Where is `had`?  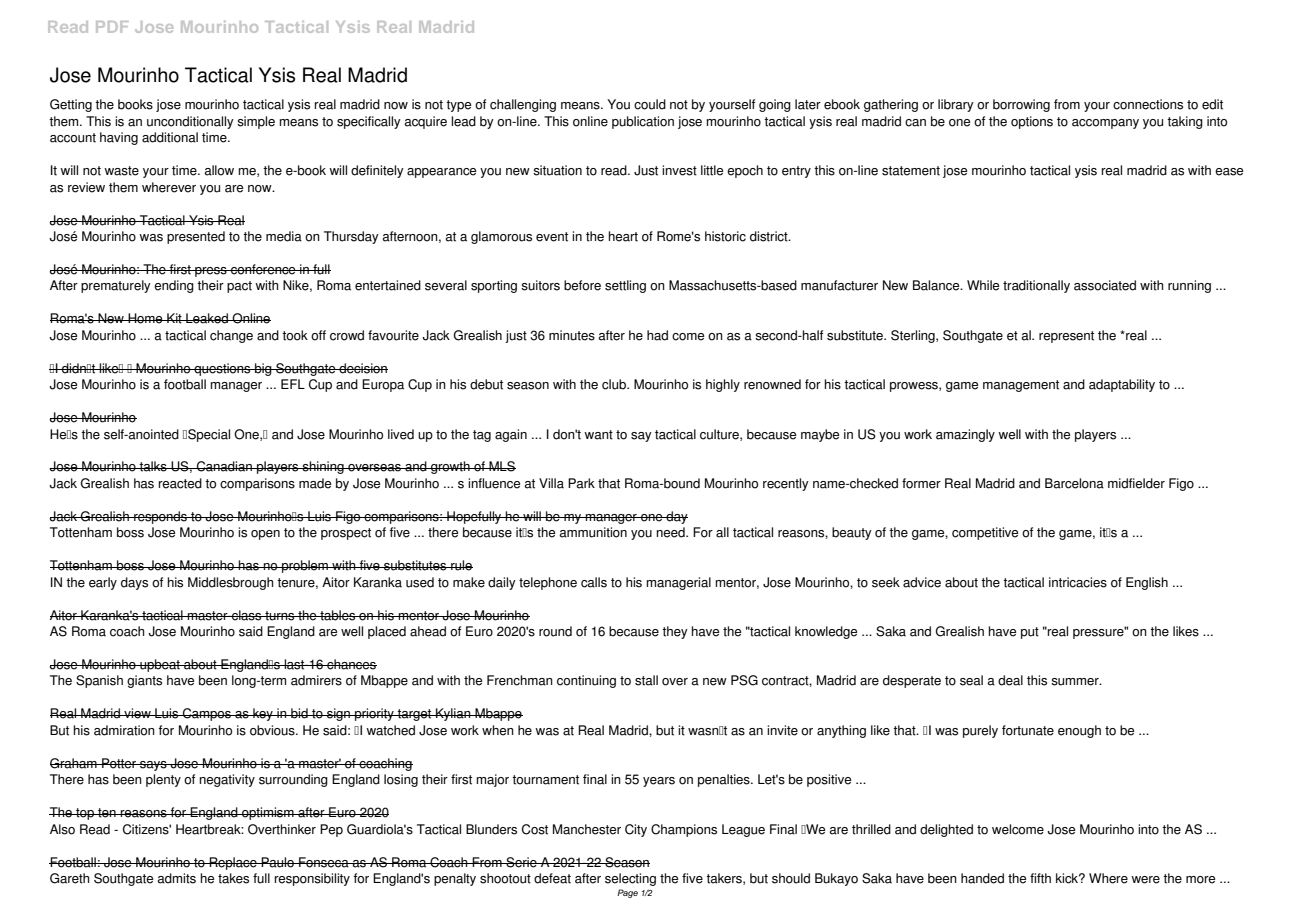 had is located at coordinates (657, 335).
